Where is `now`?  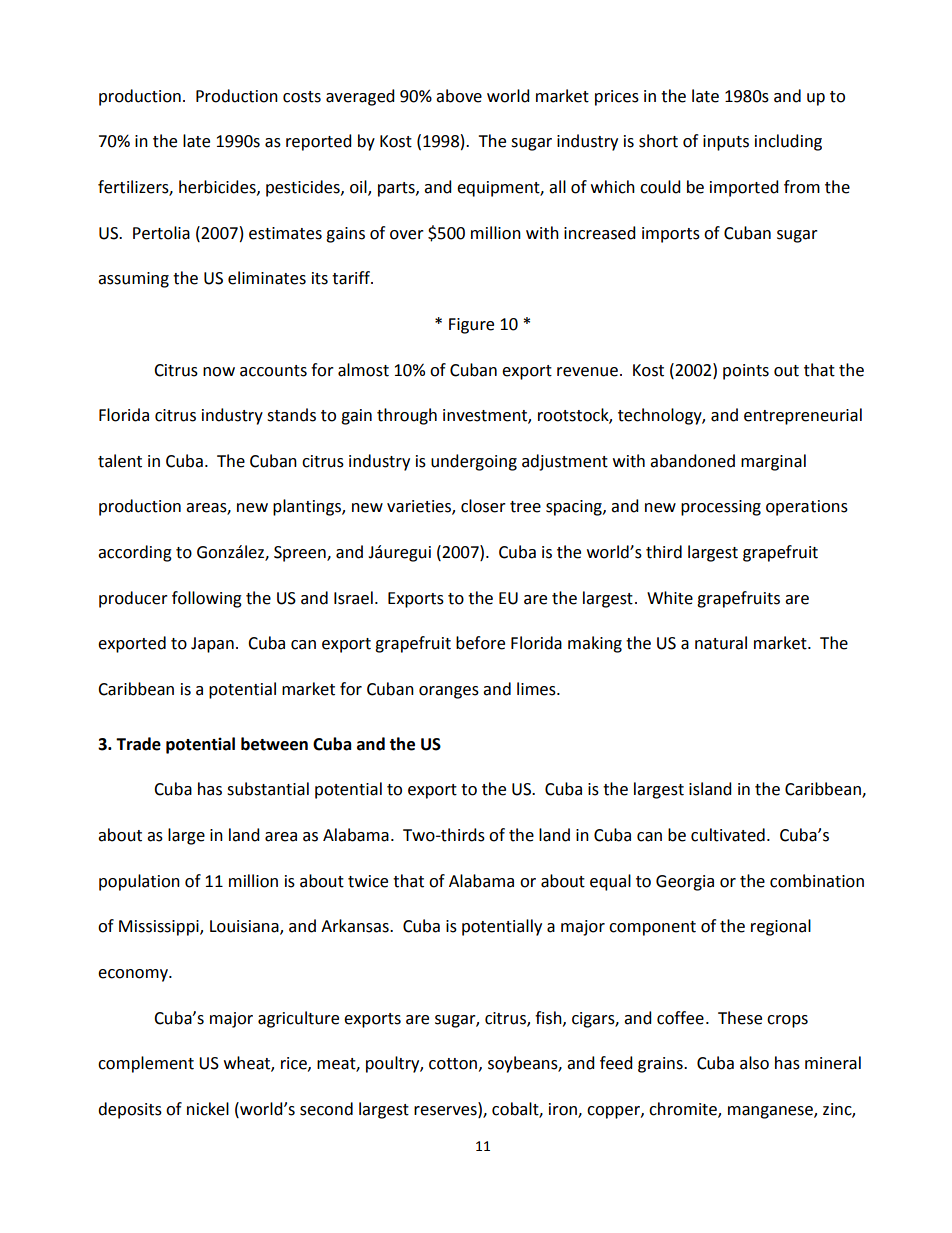
now is located at coordinates (219, 372).
